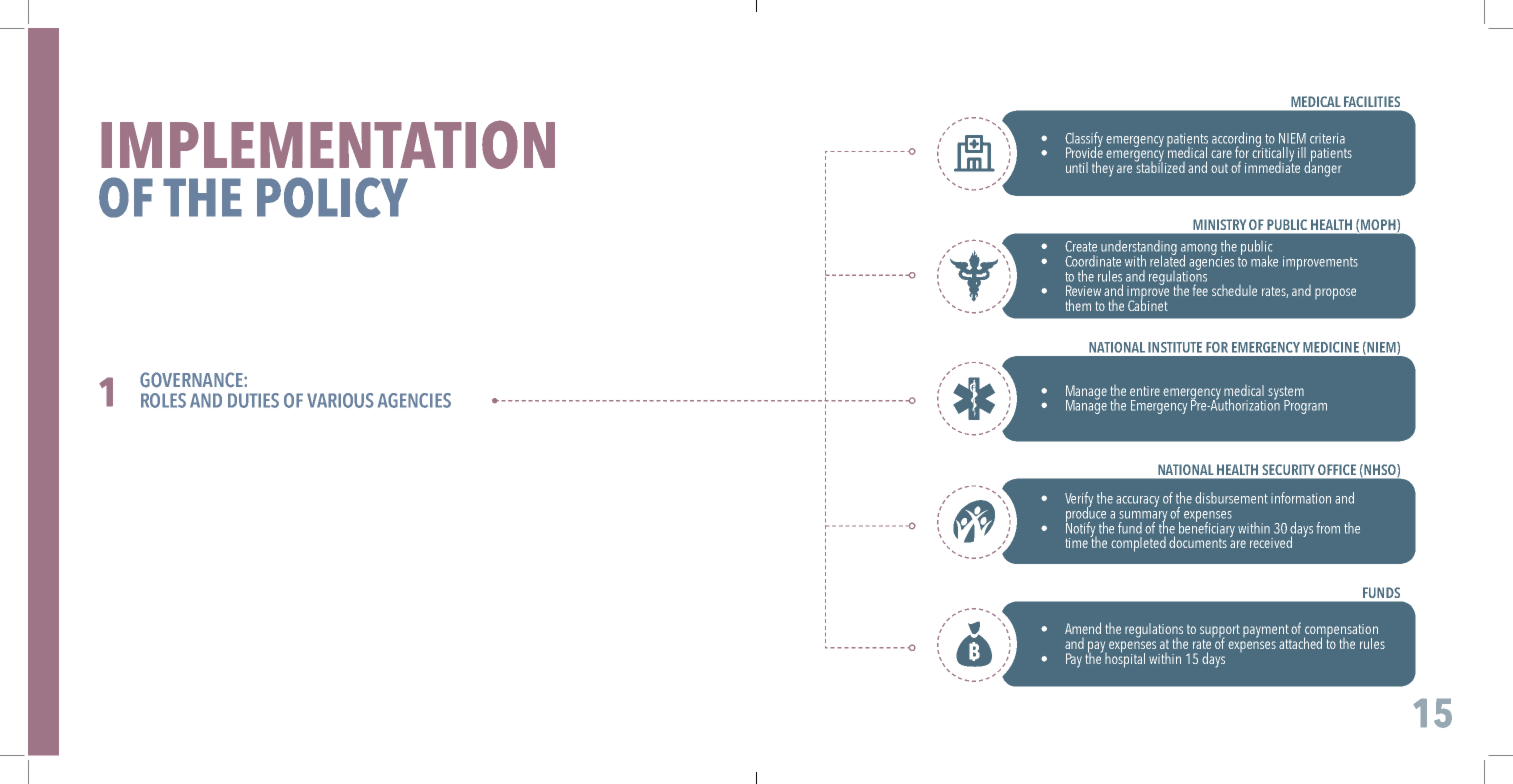  I want to click on Classify, so click(1084, 140).
